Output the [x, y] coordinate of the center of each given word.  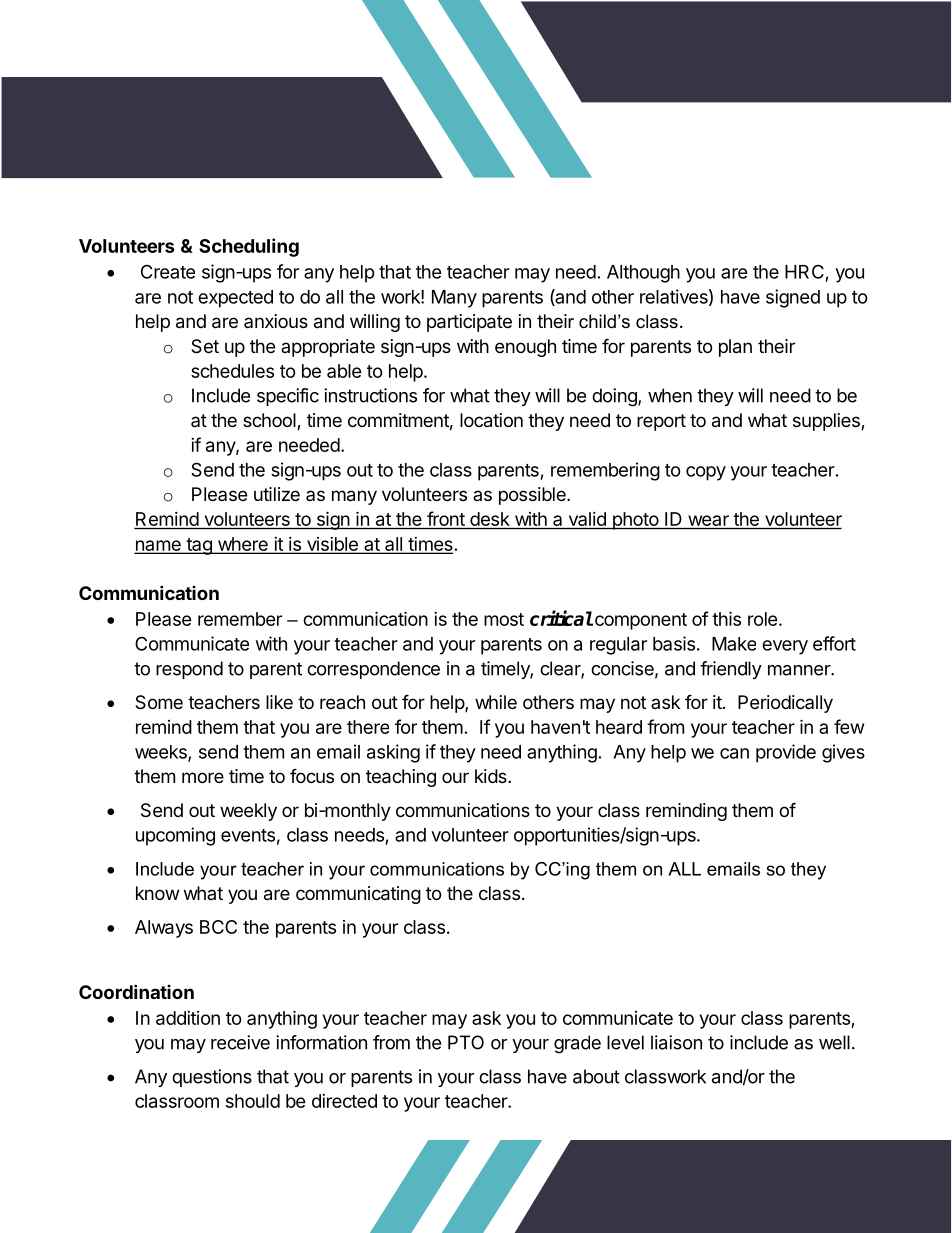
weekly [248, 812]
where [242, 545]
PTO [466, 1042]
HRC [804, 271]
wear [708, 522]
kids [492, 776]
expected [235, 299]
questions [212, 1078]
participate [469, 323]
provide [786, 753]
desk [489, 520]
